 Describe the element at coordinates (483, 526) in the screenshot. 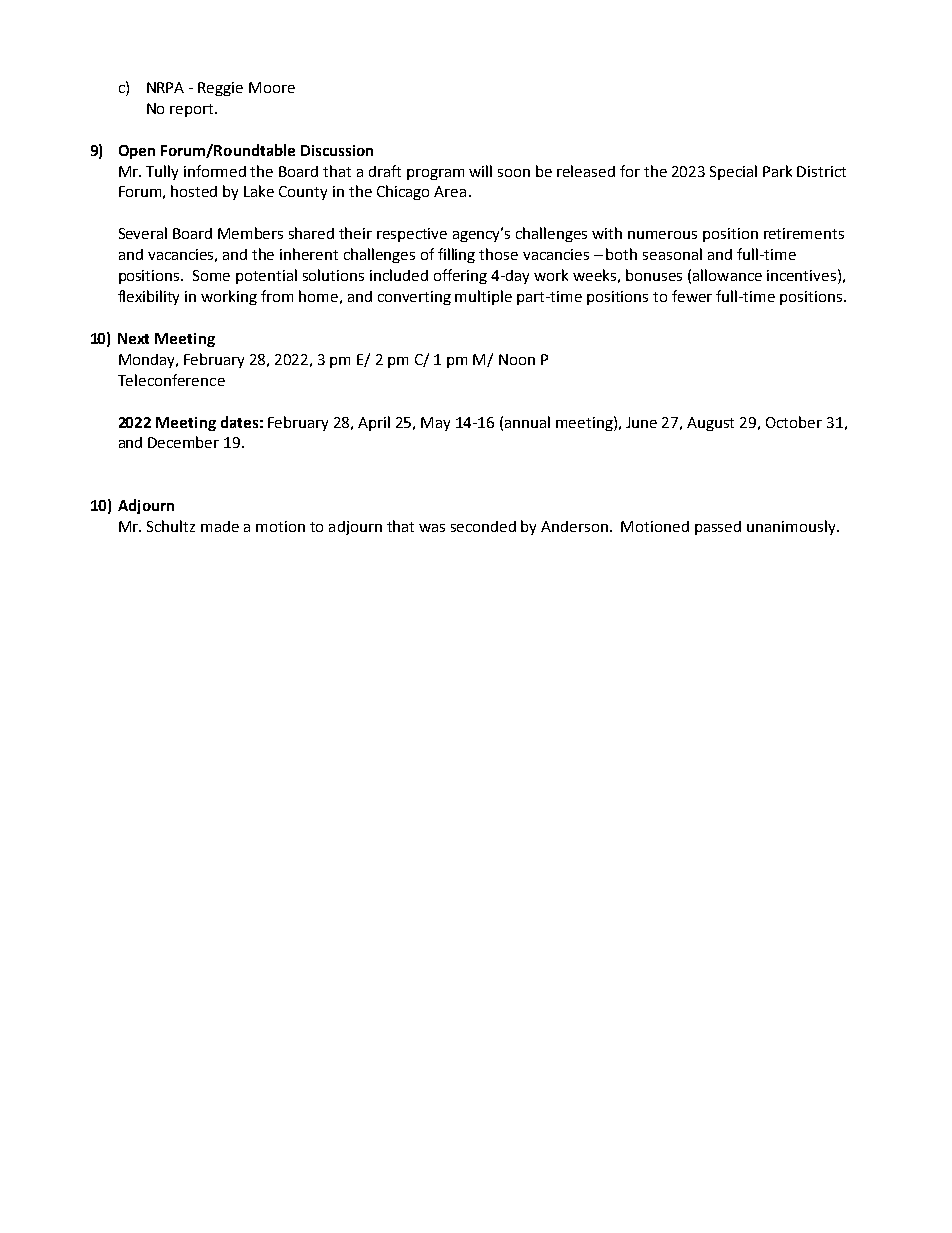

I see `seconded` at that location.
